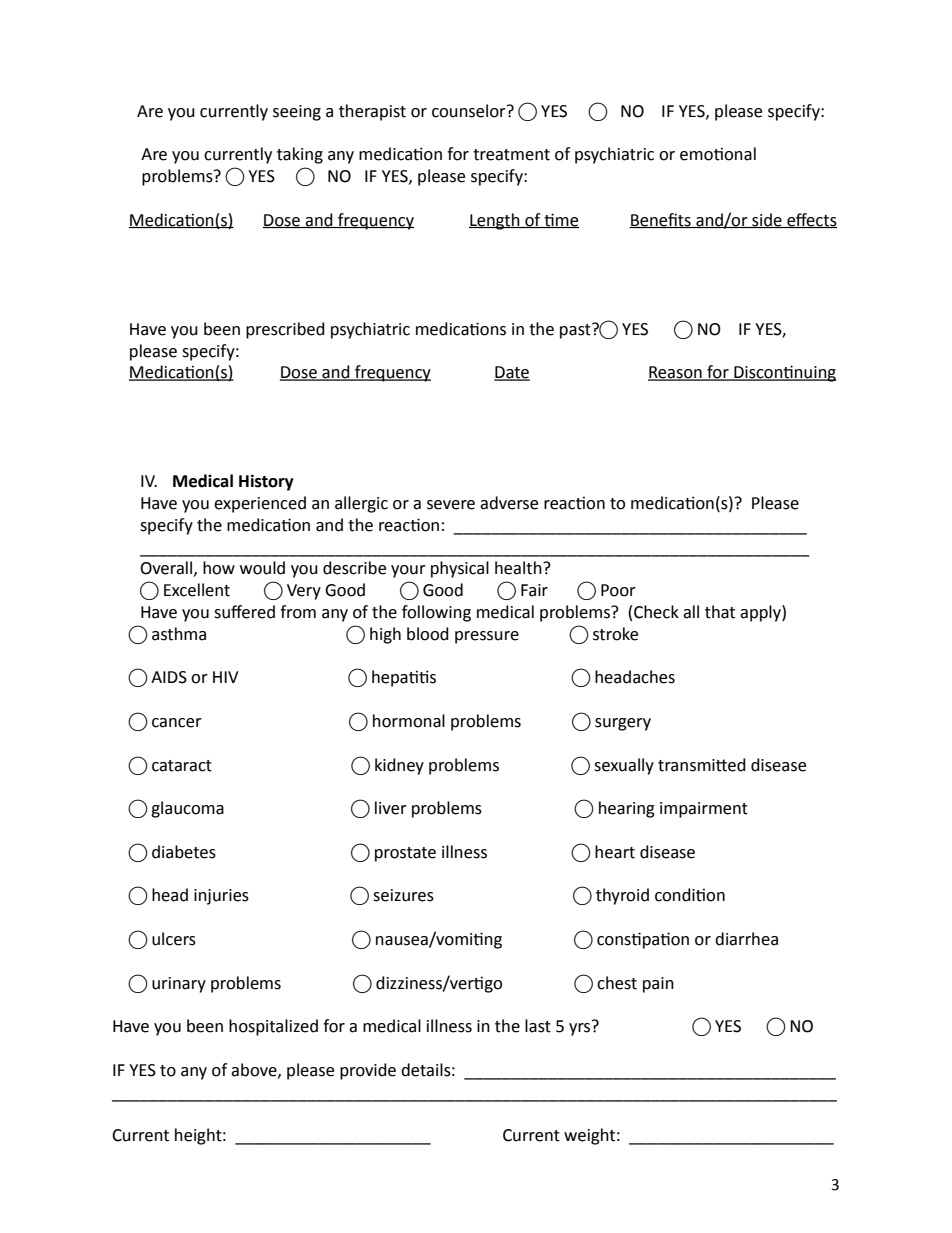 The image size is (952, 1233). Describe the element at coordinates (460, 569) in the screenshot. I see `physical` at that location.
